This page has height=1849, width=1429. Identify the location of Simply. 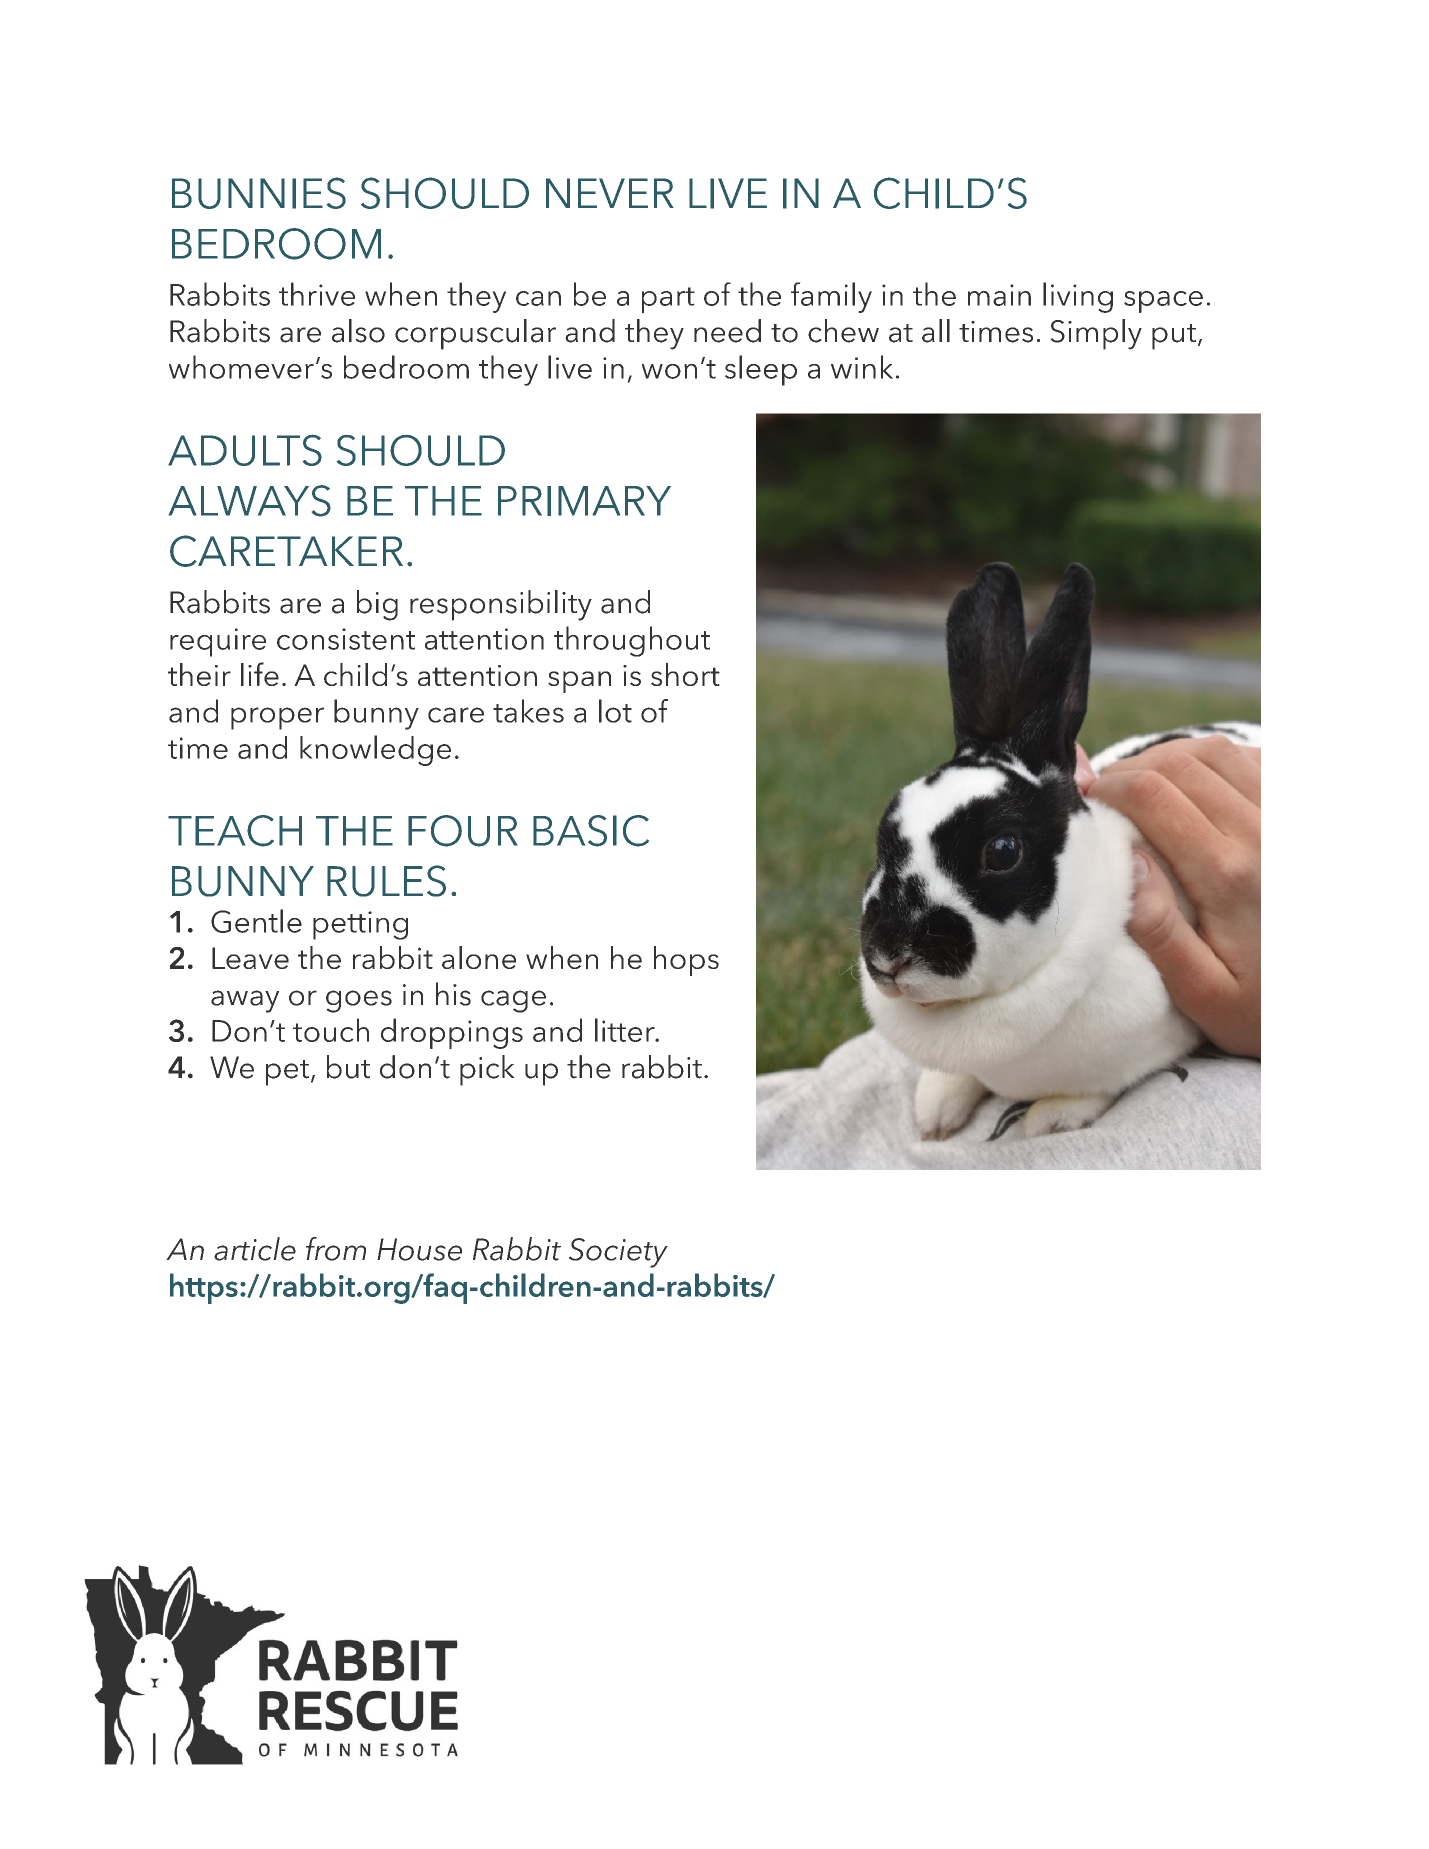
(1096, 334).
